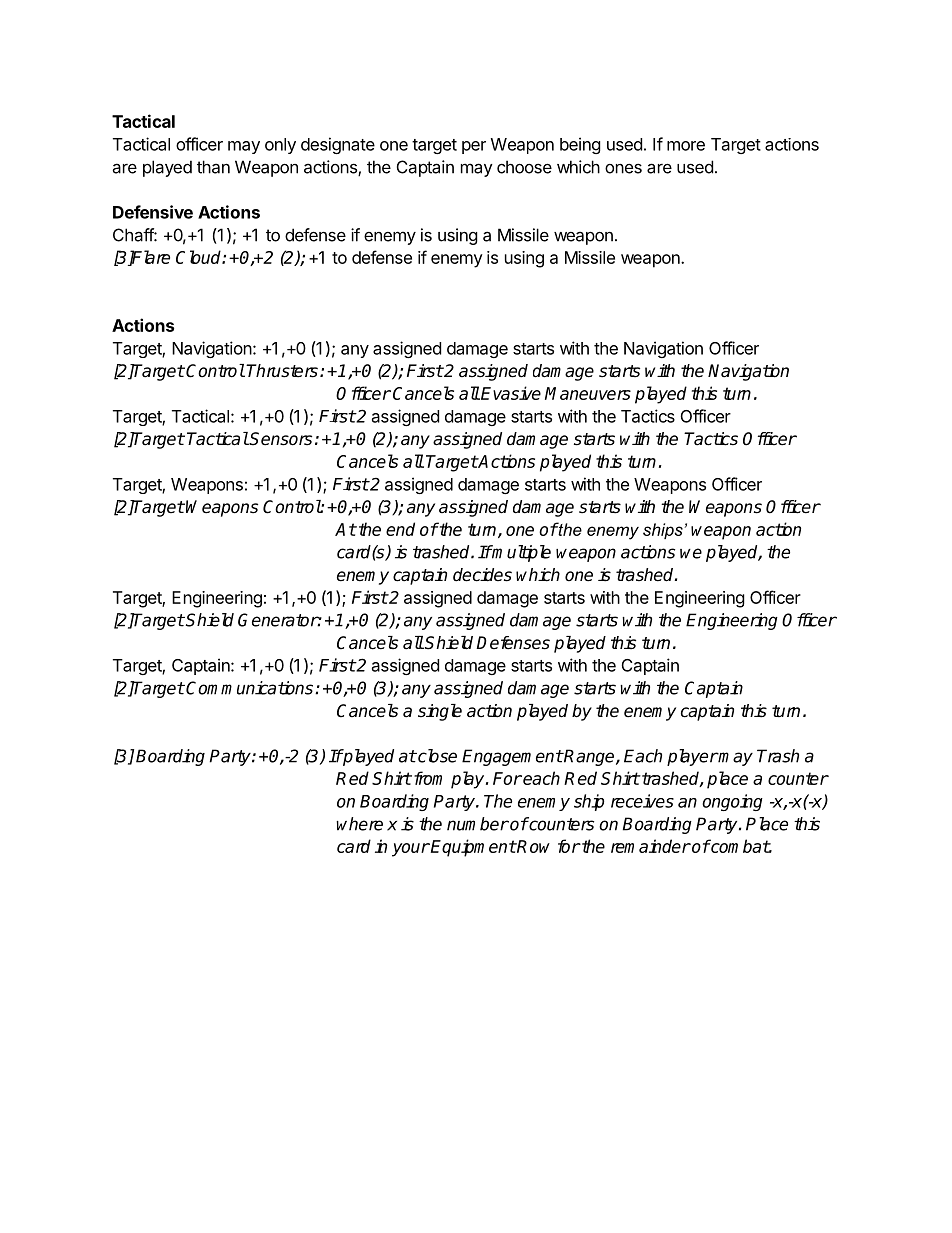 The width and height of the image is (952, 1233). What do you see at coordinates (588, 393) in the image?
I see `Maneuvers` at bounding box center [588, 393].
